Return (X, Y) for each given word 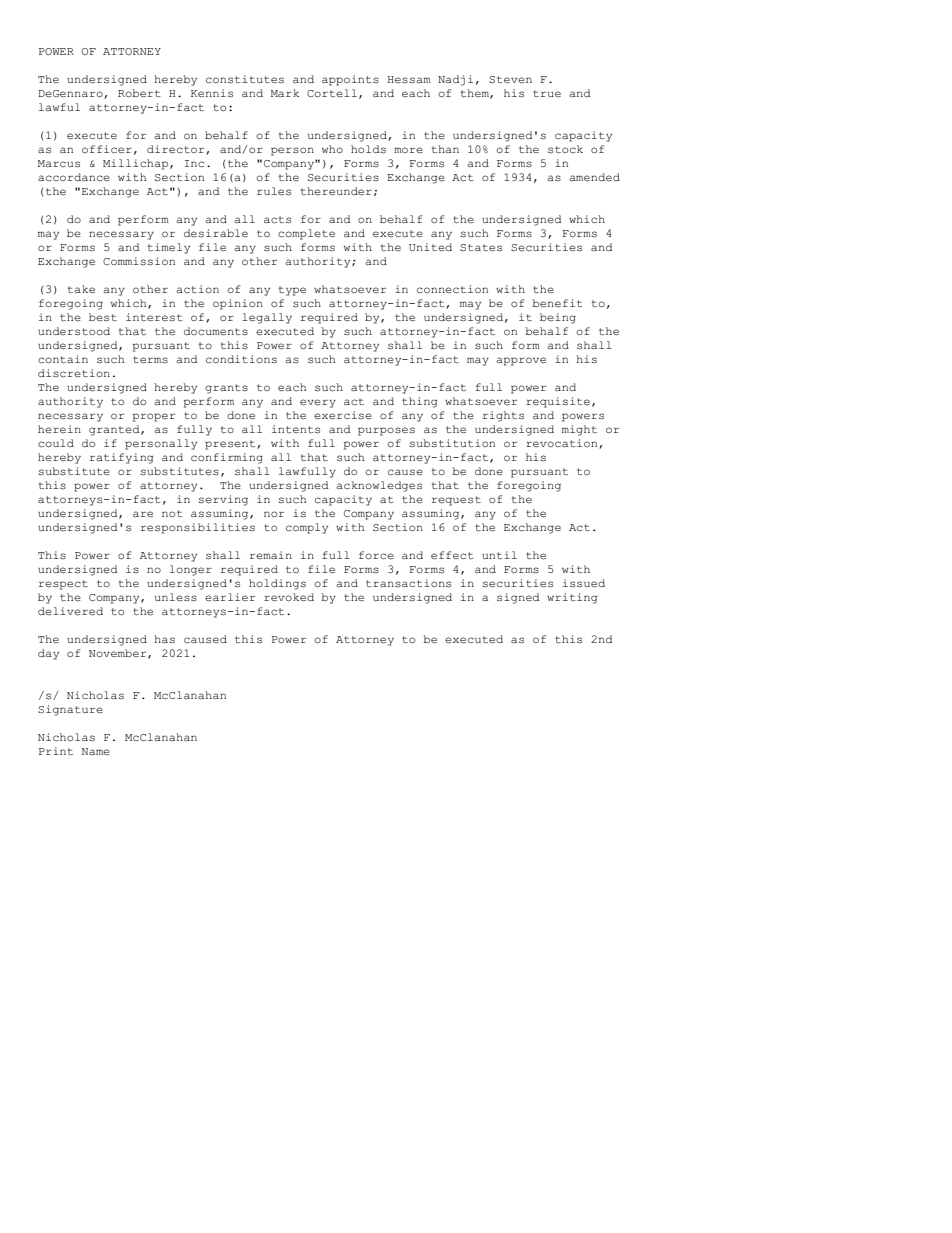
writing (572, 598)
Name (95, 751)
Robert (139, 93)
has (164, 639)
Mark (285, 93)
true (547, 93)
